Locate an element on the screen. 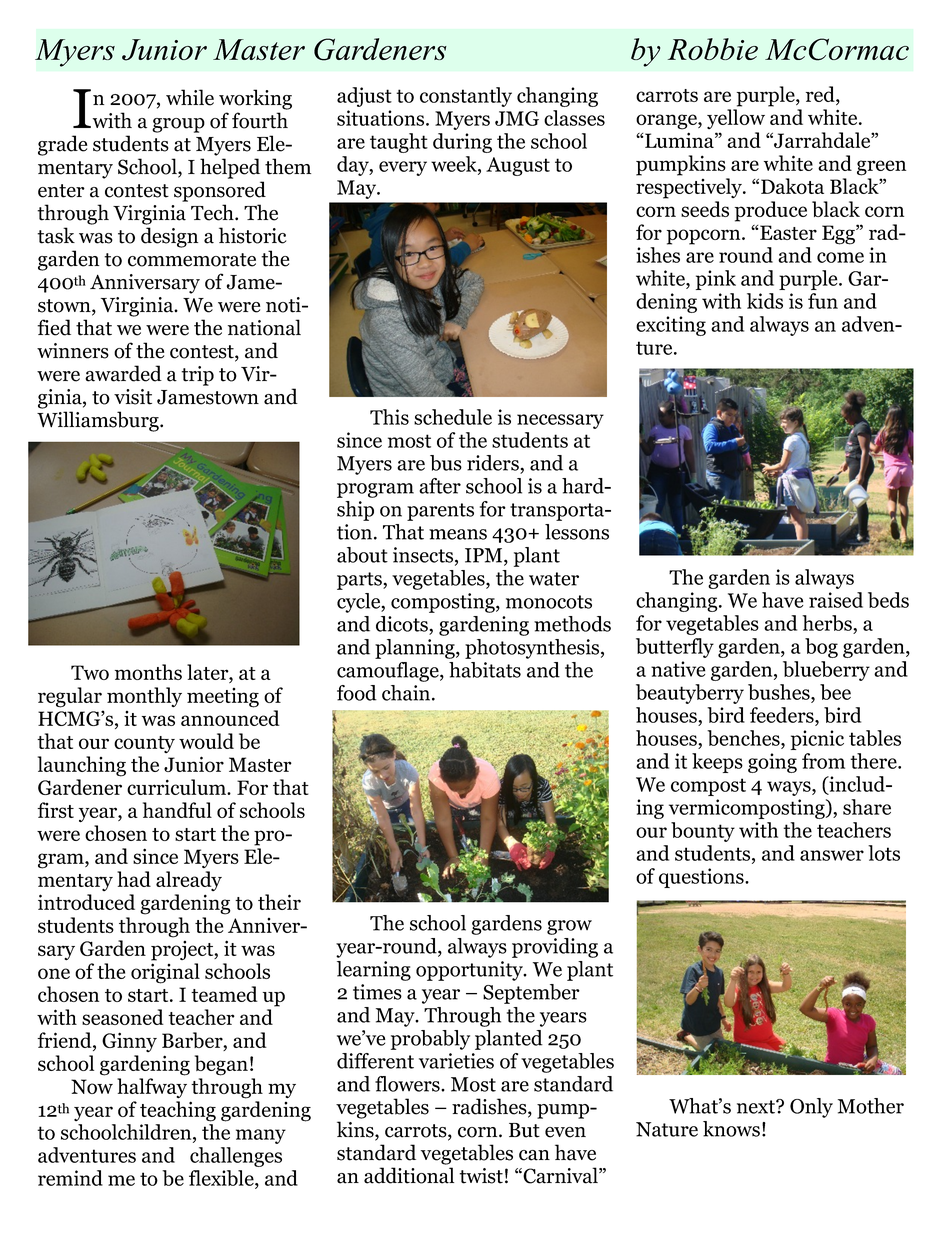 The height and width of the screenshot is (1233, 952). exciting is located at coordinates (671, 326).
